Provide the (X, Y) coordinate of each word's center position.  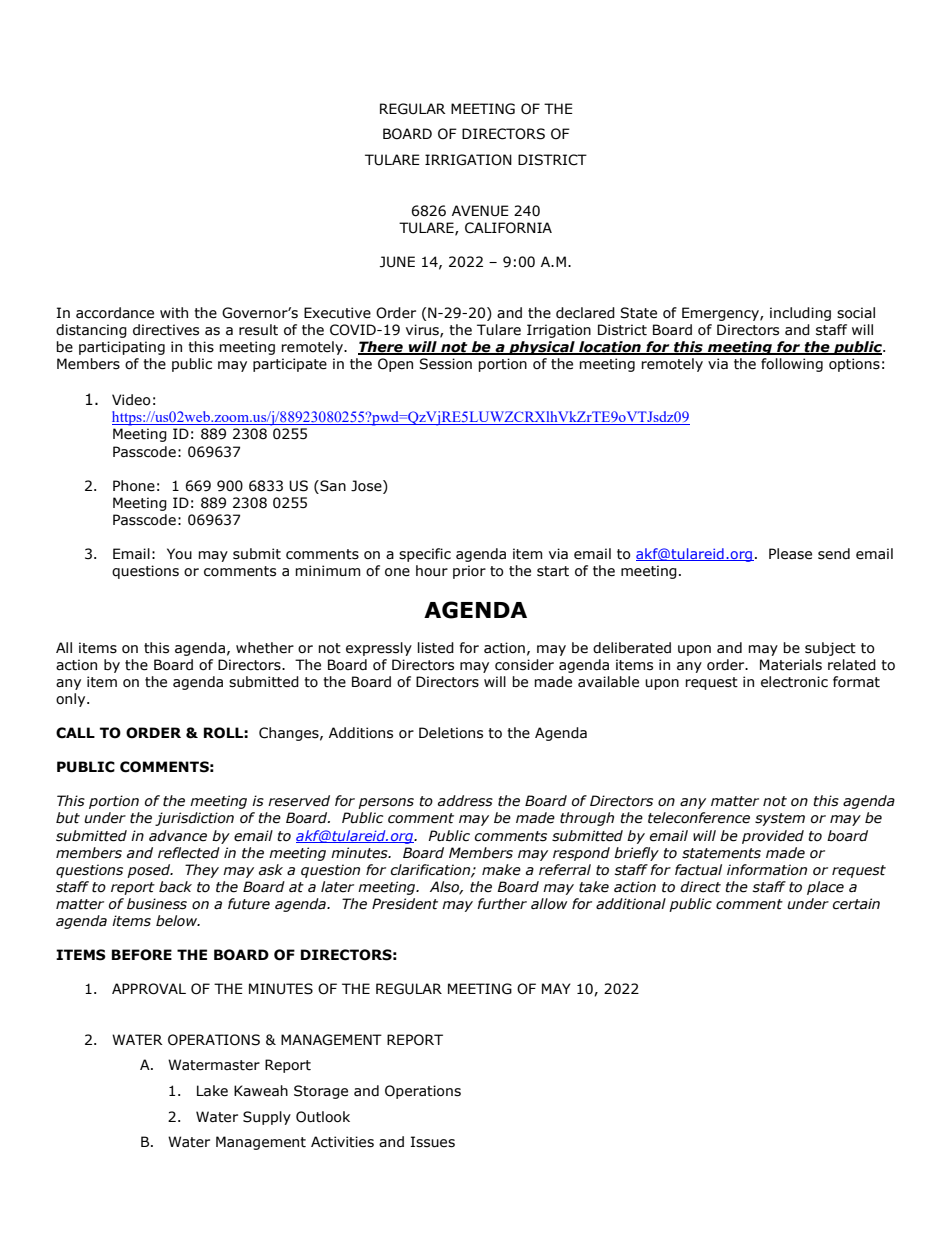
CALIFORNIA (508, 228)
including (800, 314)
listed (436, 648)
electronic (794, 682)
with (174, 313)
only (72, 700)
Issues (433, 1142)
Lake (212, 1091)
